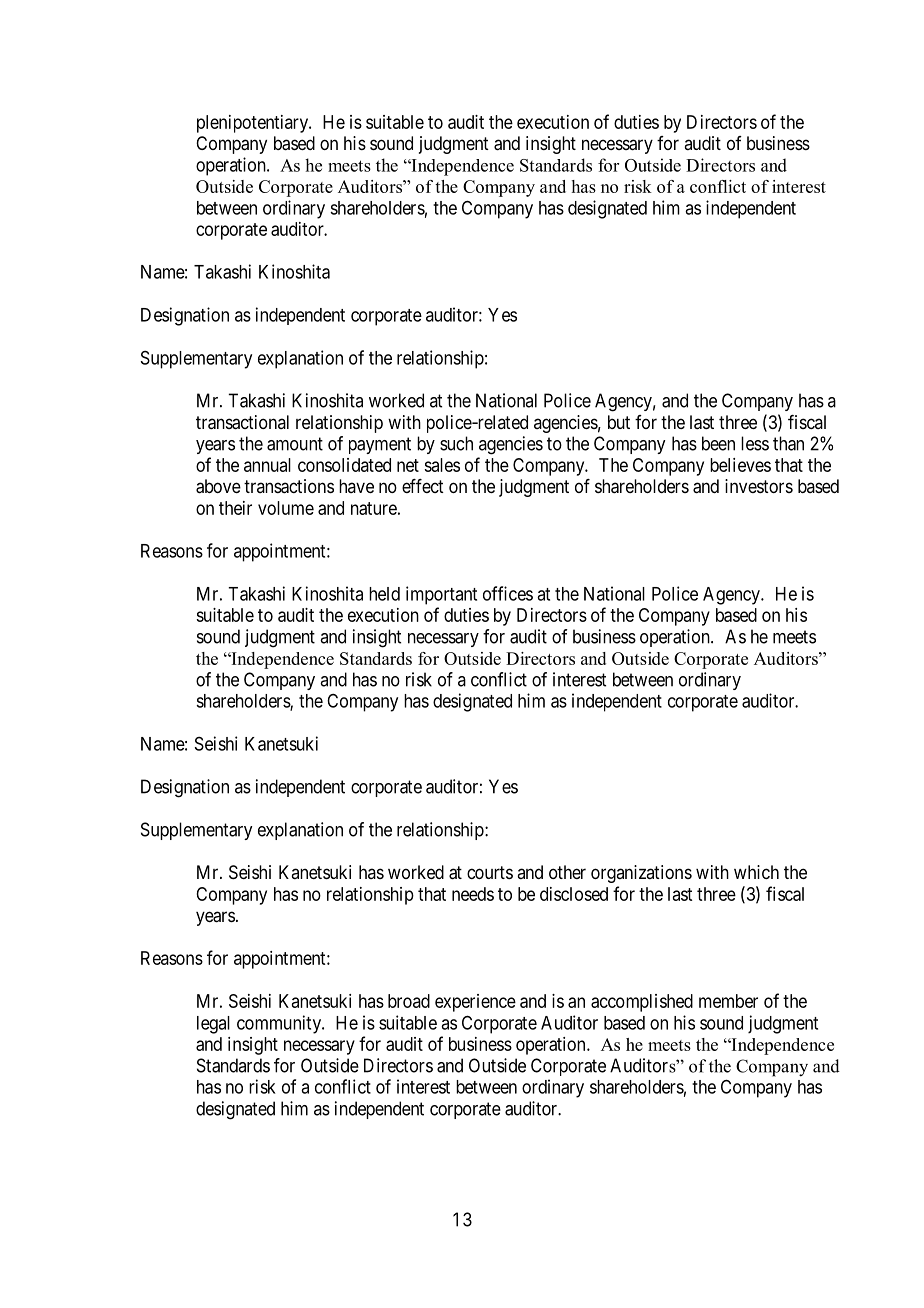 The height and width of the image is (1308, 924). What do you see at coordinates (384, 594) in the image?
I see `held` at bounding box center [384, 594].
